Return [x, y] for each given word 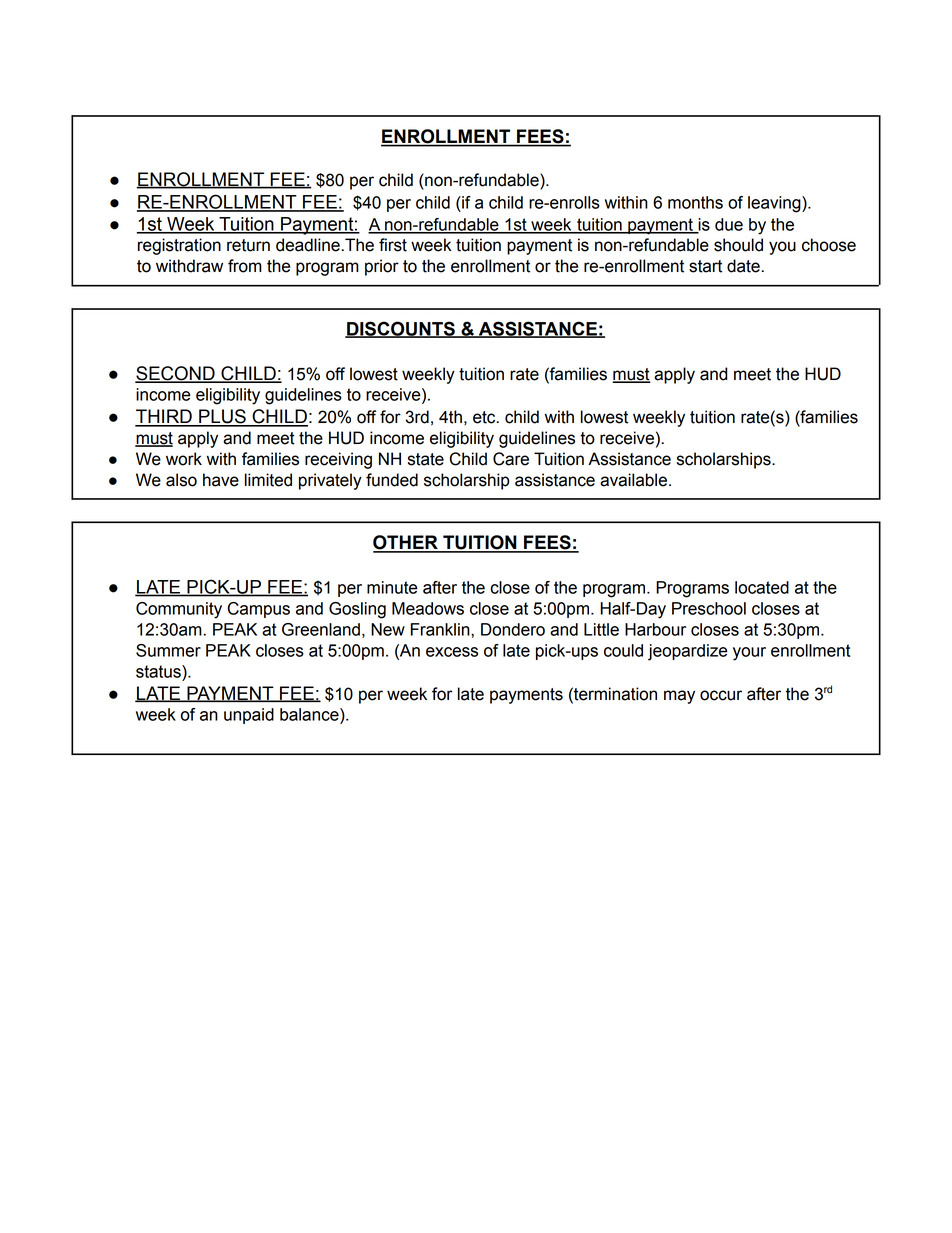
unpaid [249, 716]
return [248, 245]
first [393, 245]
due [729, 224]
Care [511, 459]
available [635, 480]
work [184, 459]
